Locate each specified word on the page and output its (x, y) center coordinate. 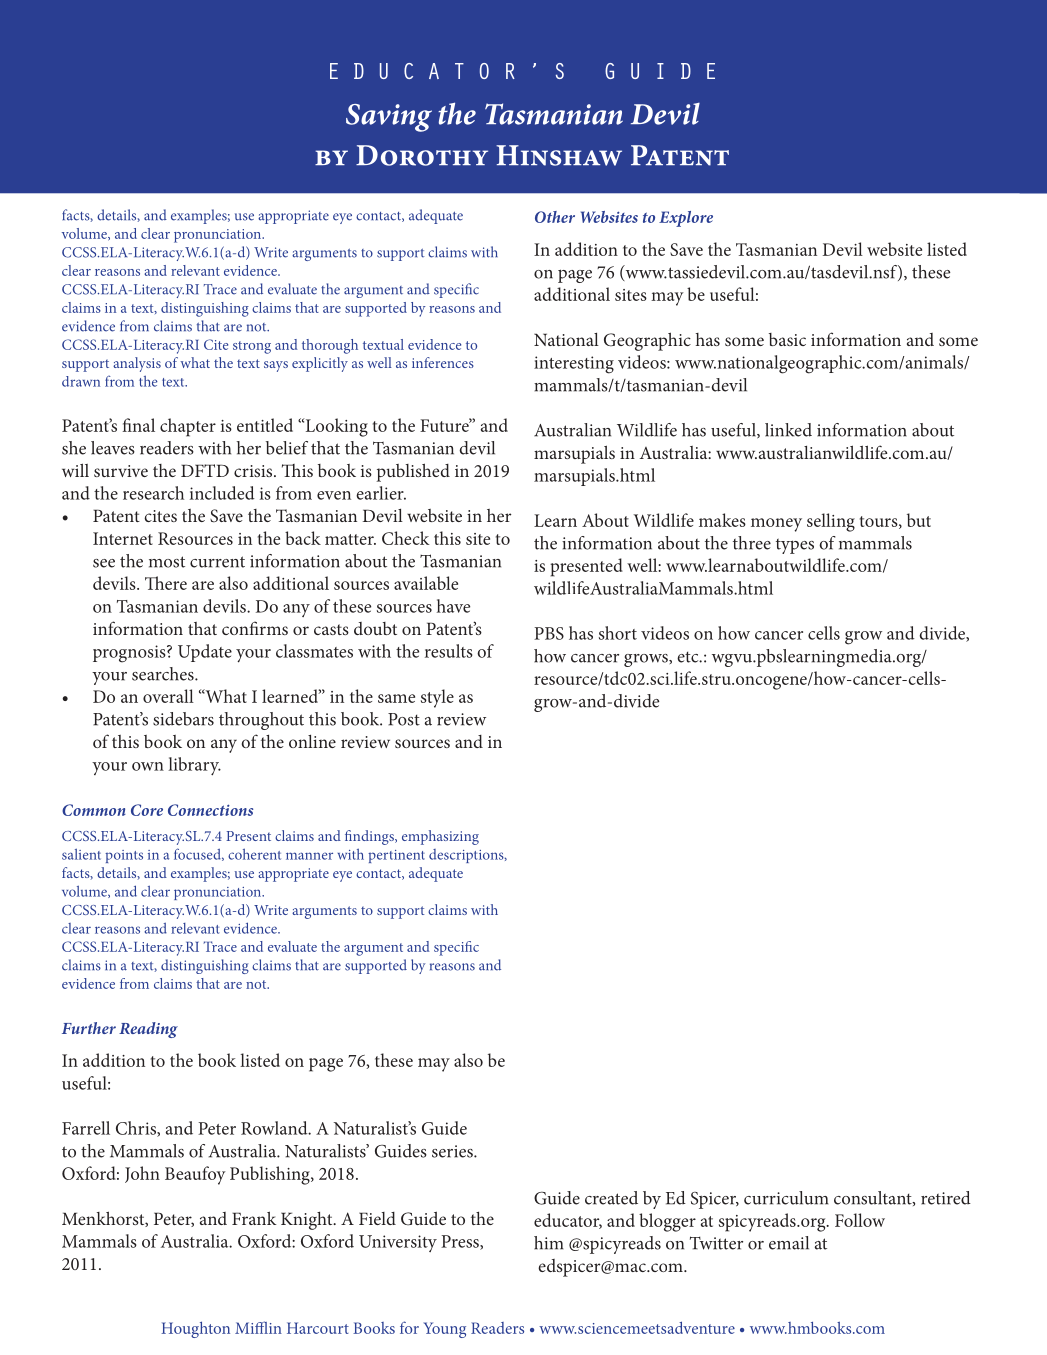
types (795, 546)
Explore (686, 219)
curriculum (786, 1198)
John (142, 1174)
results (449, 651)
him (548, 1243)
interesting (574, 365)
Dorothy (422, 155)
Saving (389, 118)
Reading (148, 1030)
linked (788, 430)
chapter (188, 427)
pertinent (396, 856)
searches (164, 674)
